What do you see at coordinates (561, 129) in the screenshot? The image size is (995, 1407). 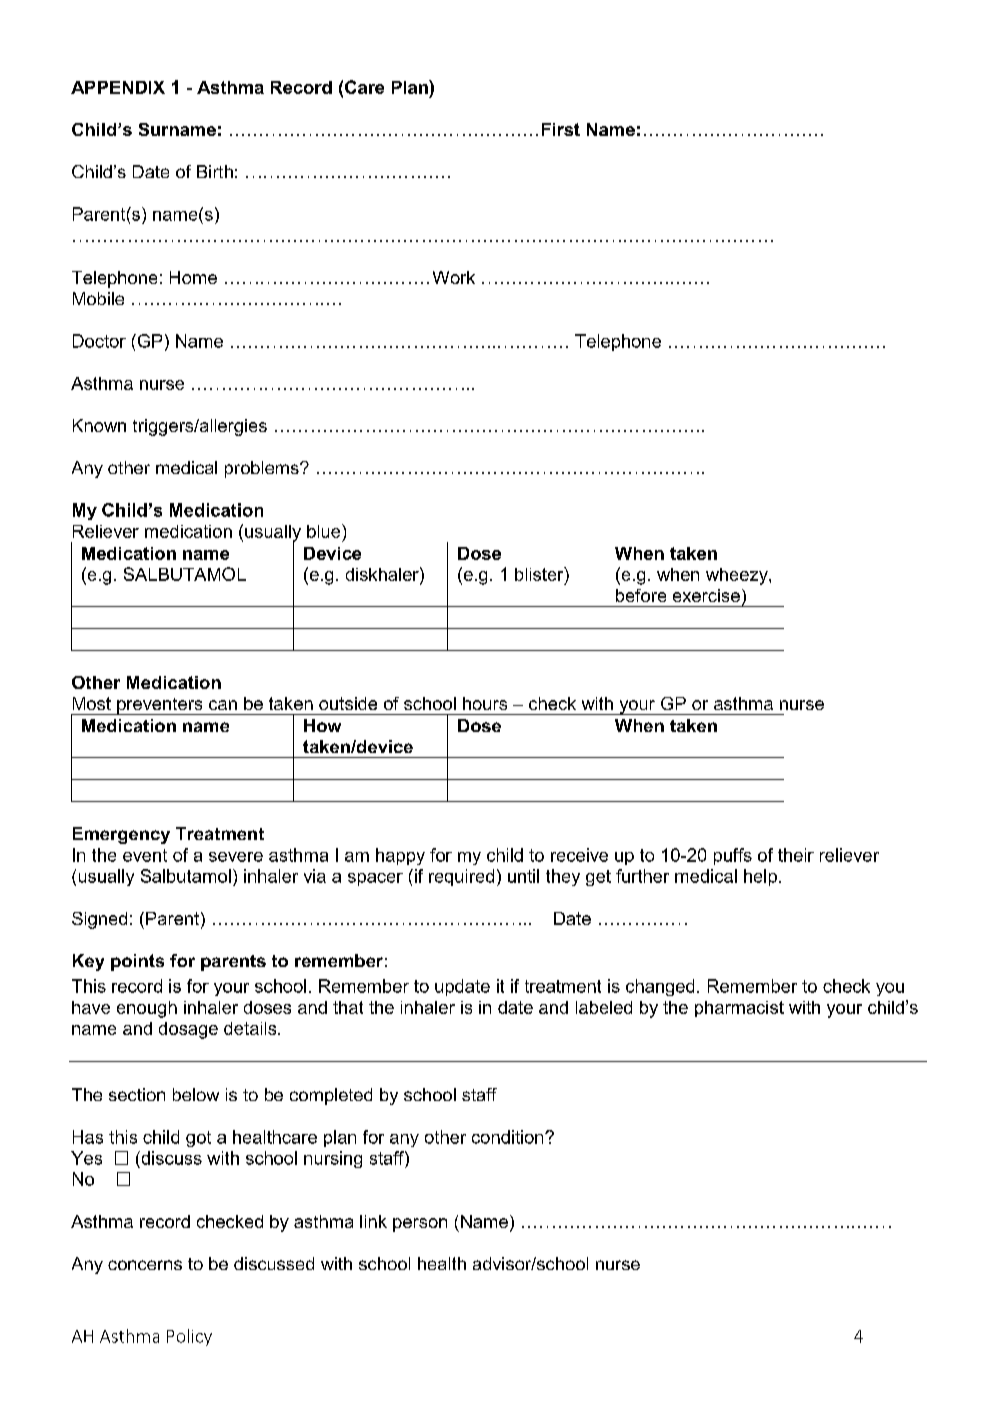 I see `First` at bounding box center [561, 129].
